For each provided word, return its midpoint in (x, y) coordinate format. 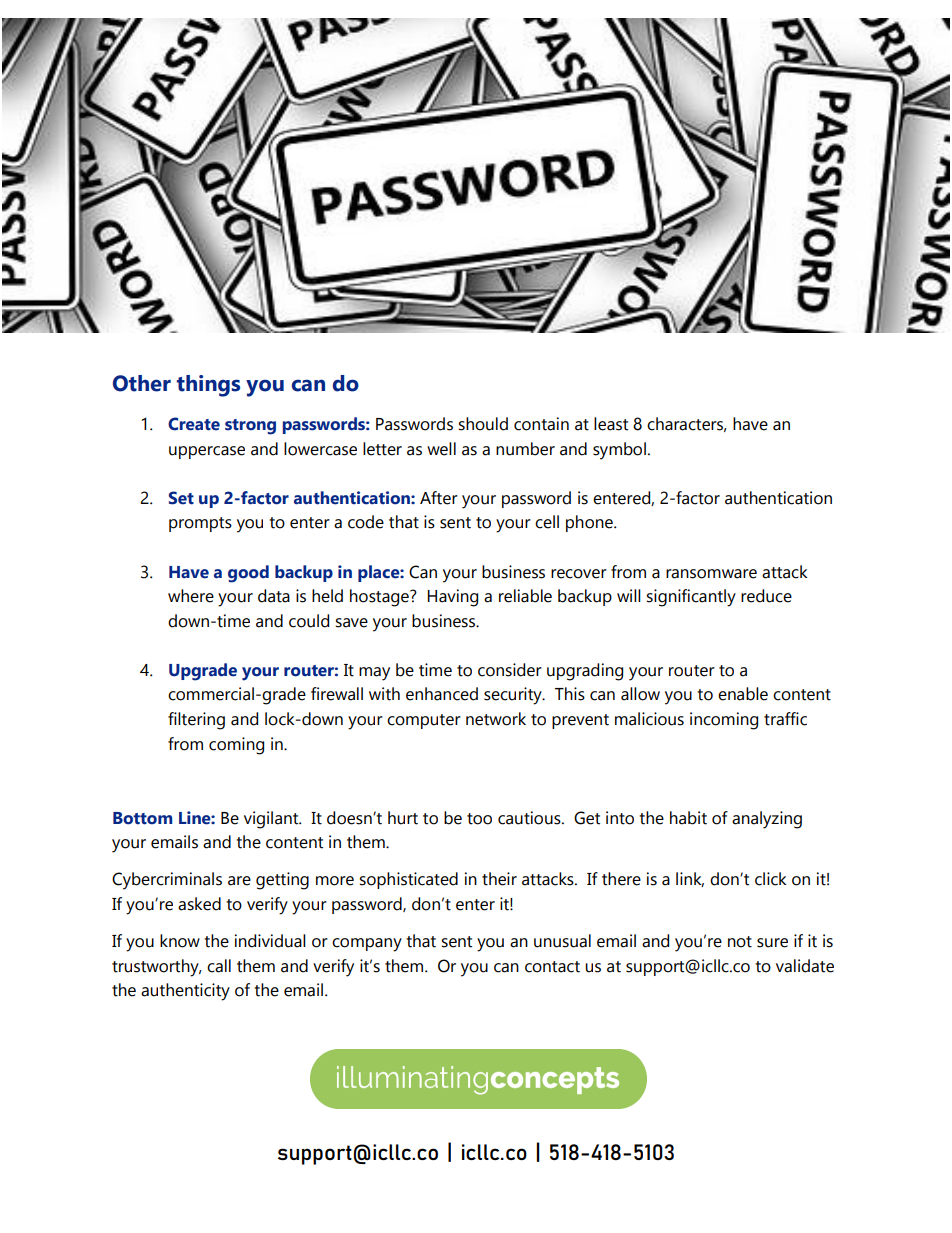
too (479, 819)
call (219, 966)
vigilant (272, 820)
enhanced (442, 694)
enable (743, 694)
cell (547, 522)
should (483, 424)
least (611, 424)
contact (552, 967)
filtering (196, 721)
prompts (200, 524)
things (208, 386)
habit (688, 818)
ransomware (711, 574)
